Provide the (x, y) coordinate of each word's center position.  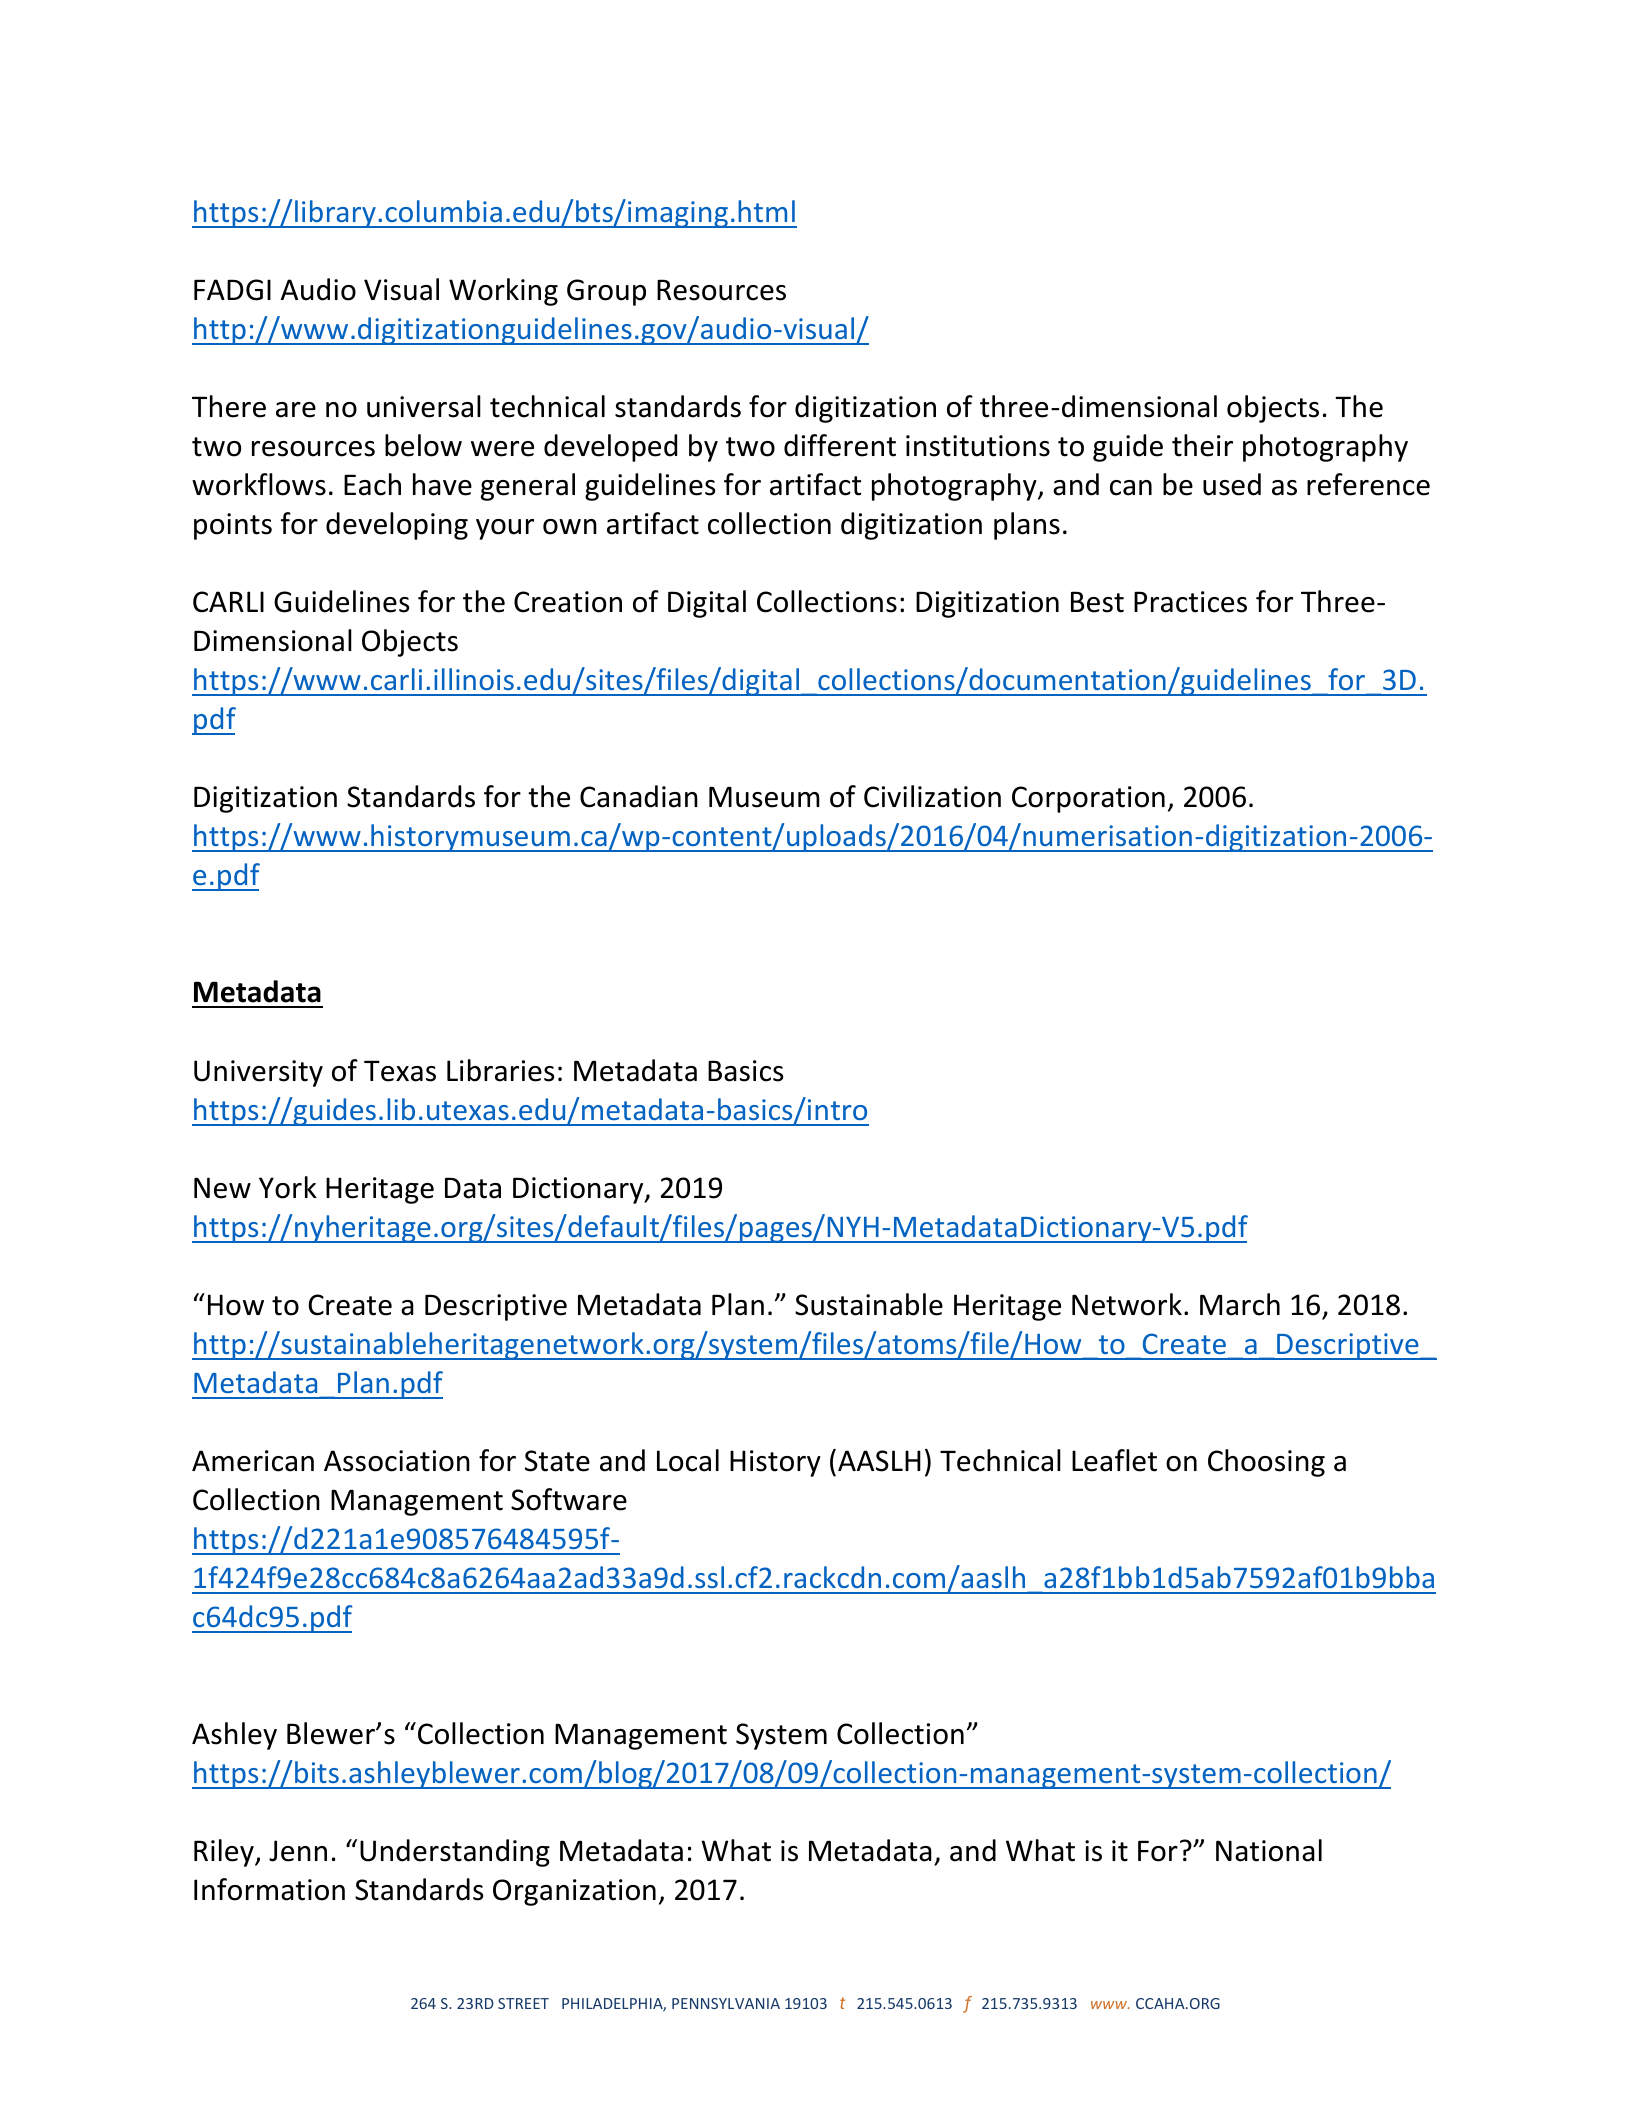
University (258, 1073)
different (840, 445)
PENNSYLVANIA (726, 2003)
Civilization (932, 796)
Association (397, 1461)
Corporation (1088, 799)
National (1269, 1850)
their (1202, 445)
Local (688, 1460)
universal (424, 406)
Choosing (1266, 1463)
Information (269, 1889)
